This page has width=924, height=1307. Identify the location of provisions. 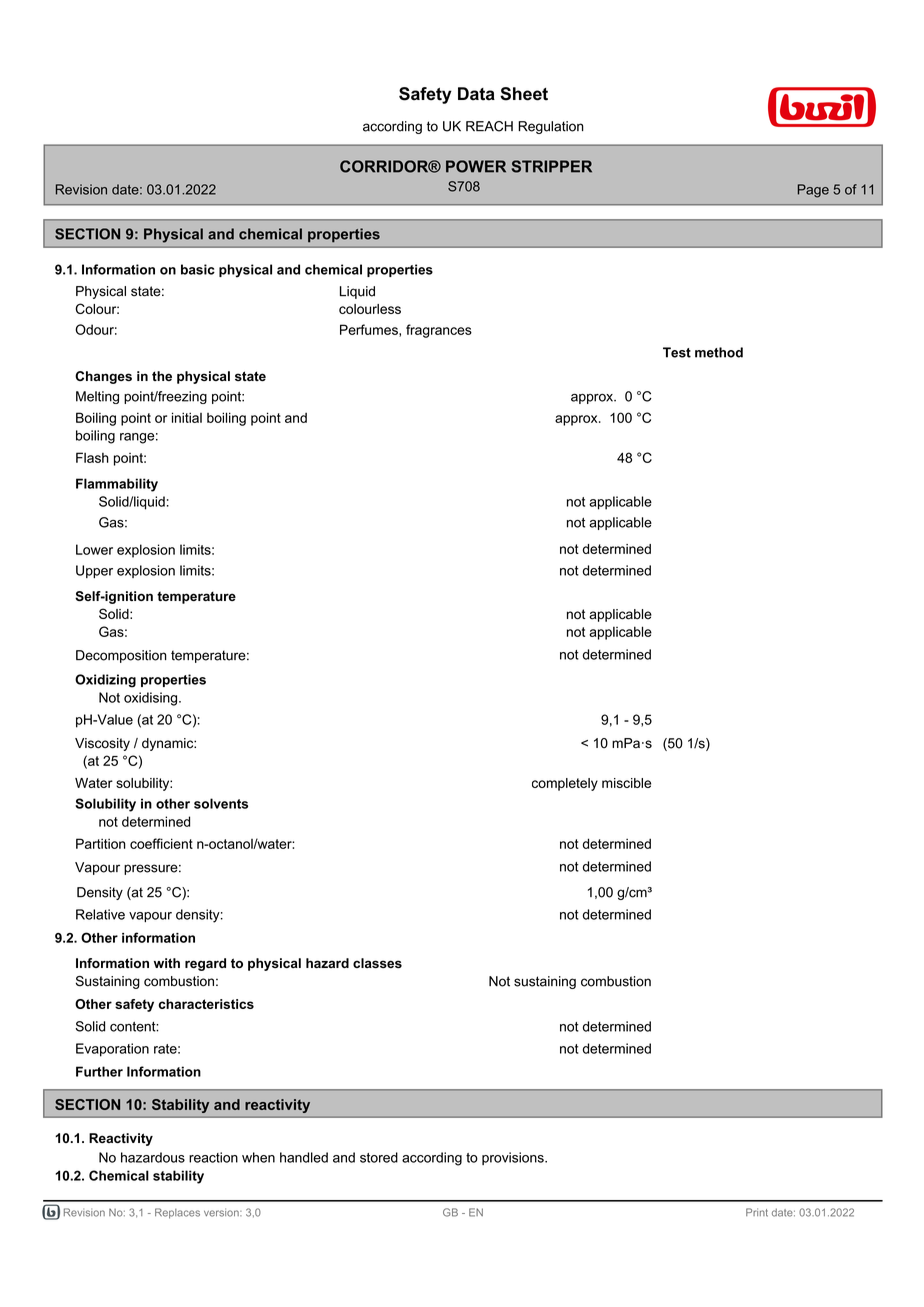
(514, 1158).
